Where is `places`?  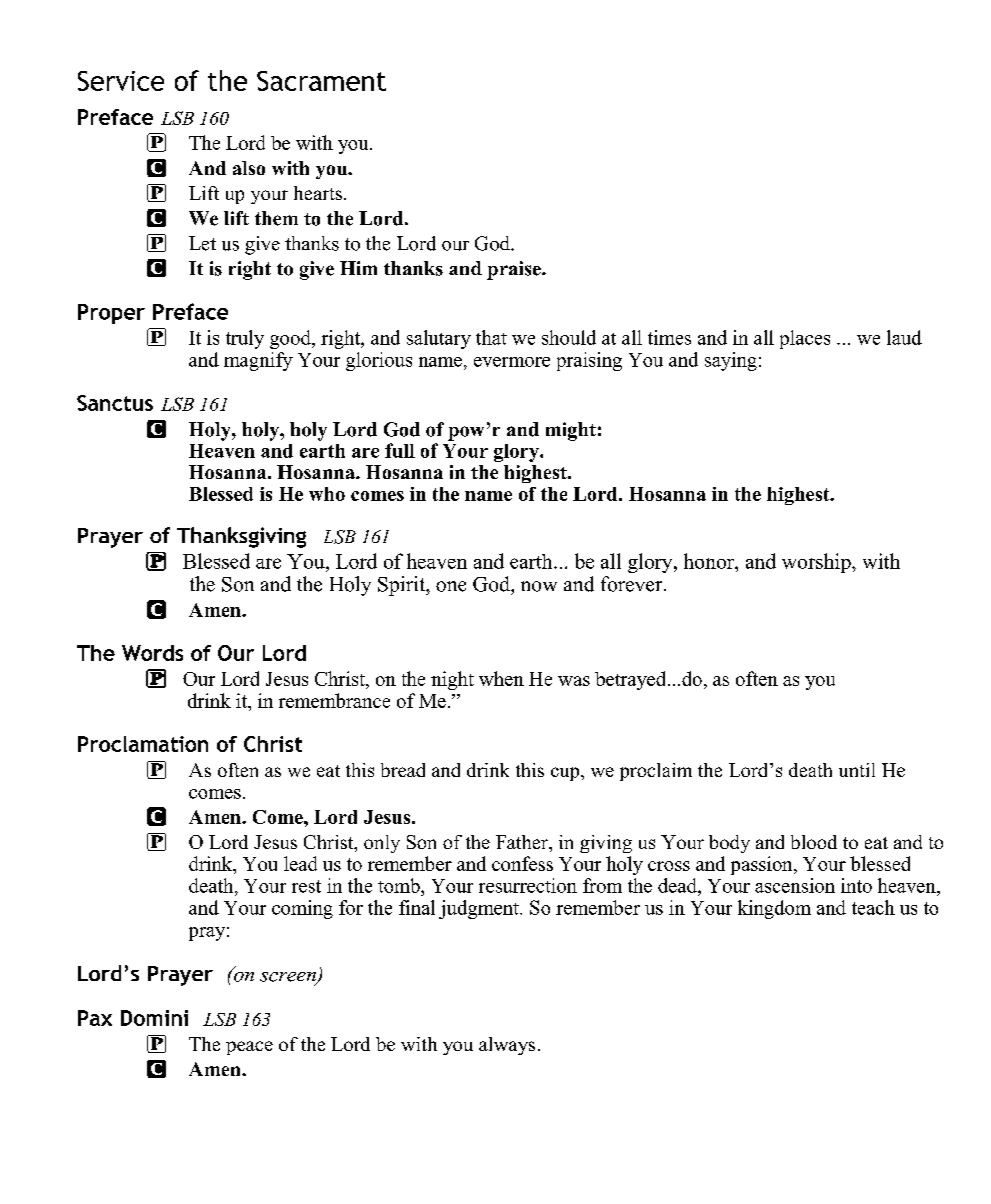 places is located at coordinates (805, 339).
